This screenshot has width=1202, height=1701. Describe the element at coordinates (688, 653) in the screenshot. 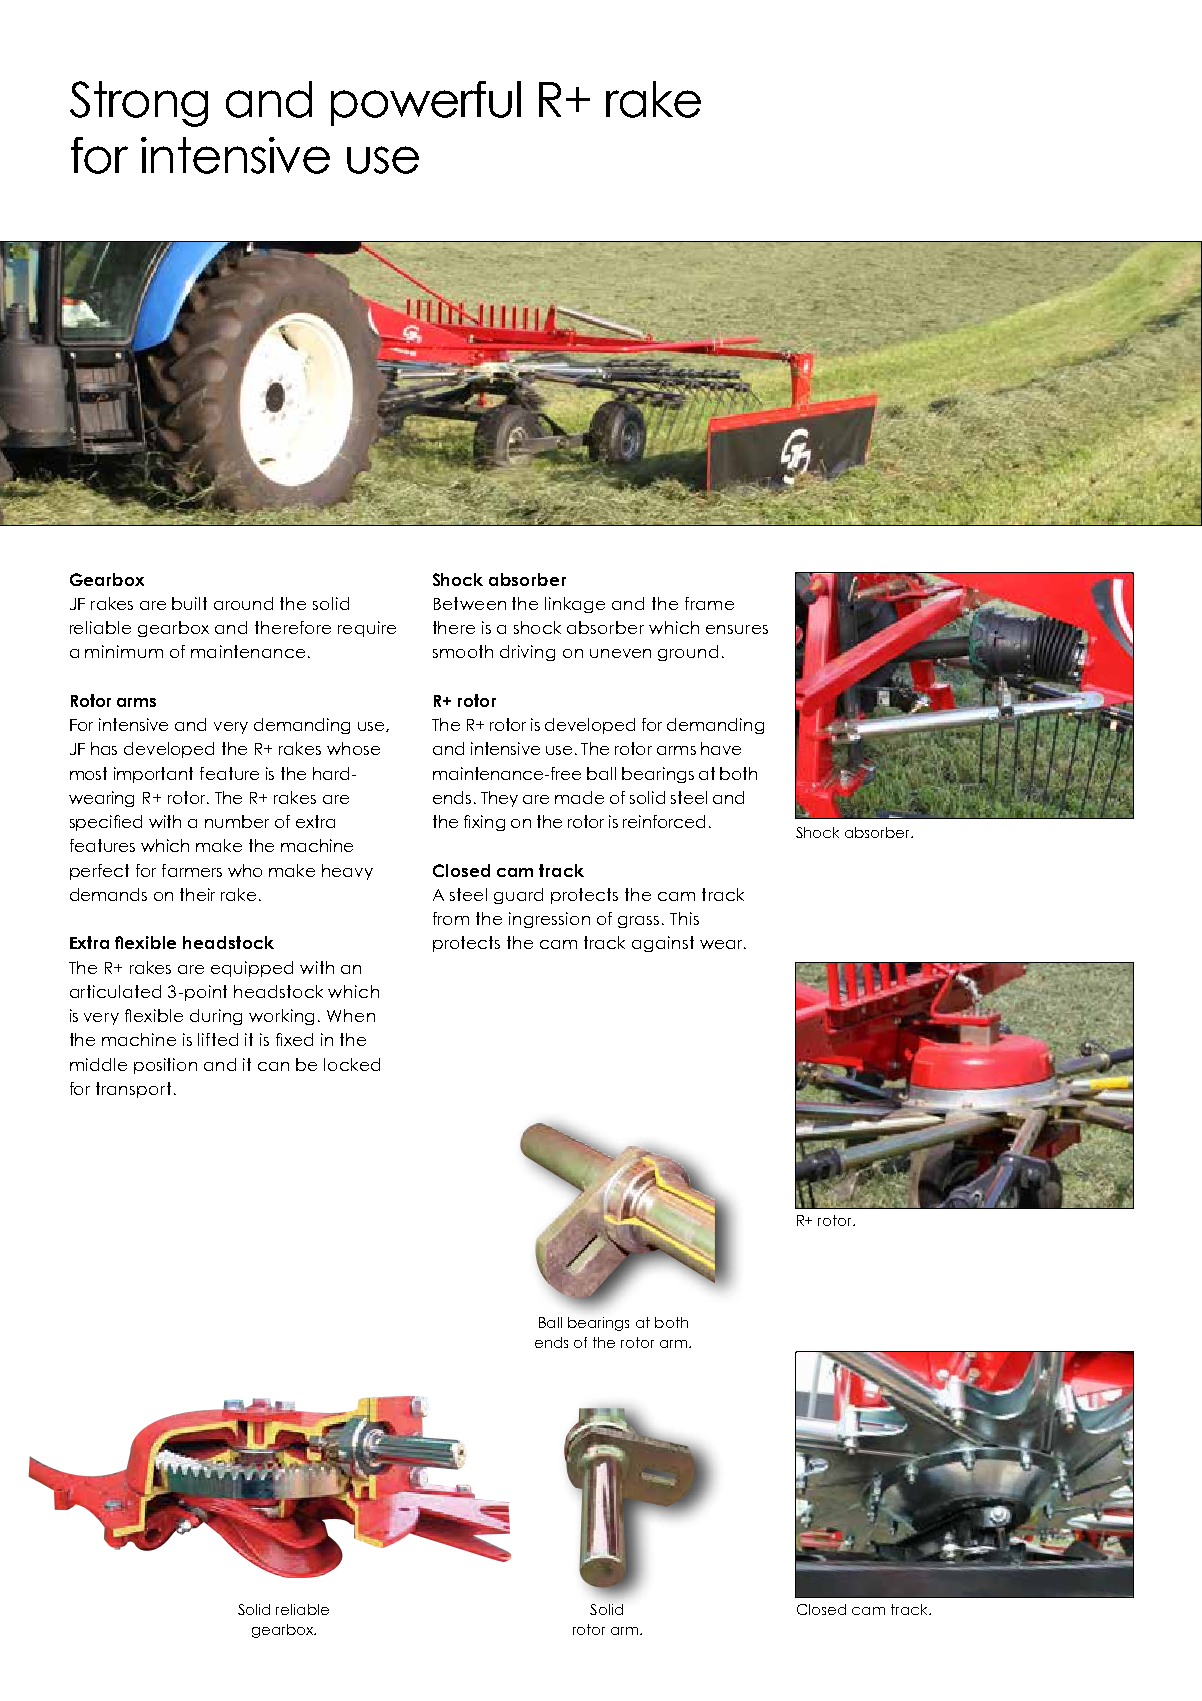

I see `ground` at that location.
